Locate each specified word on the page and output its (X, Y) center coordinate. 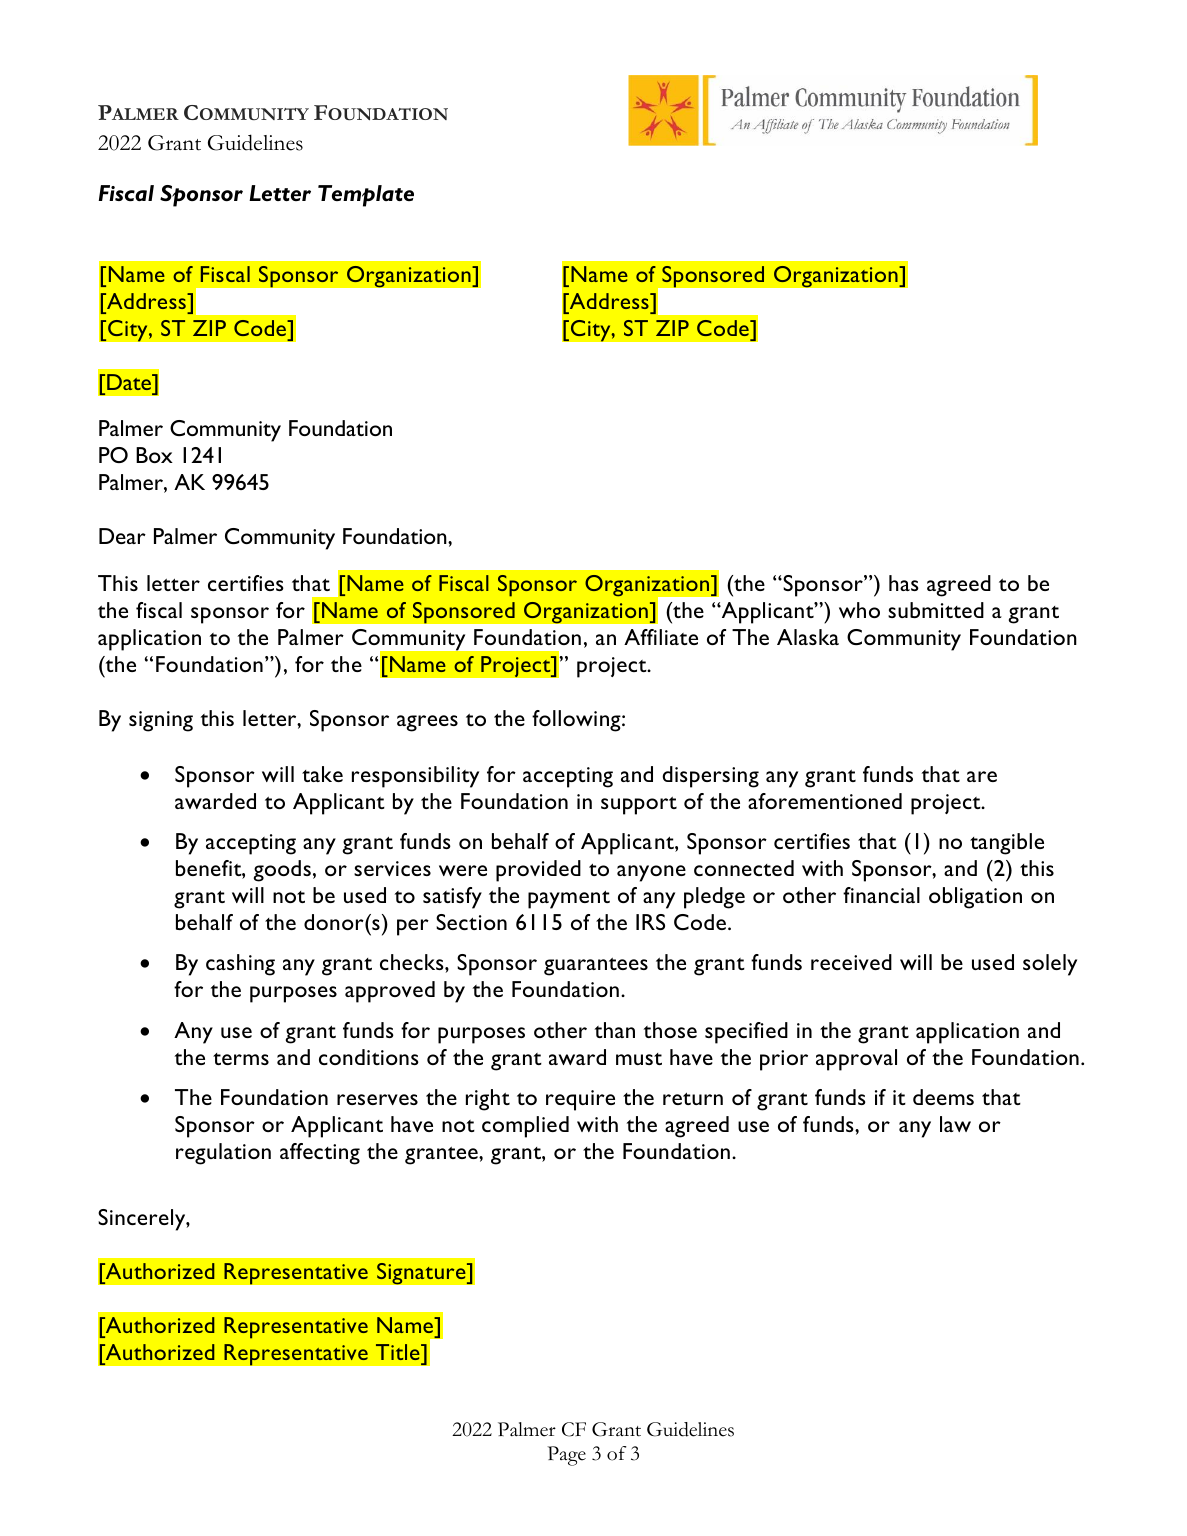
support (639, 806)
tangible (1007, 844)
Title (399, 1352)
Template (366, 196)
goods (282, 871)
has (904, 583)
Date (130, 382)
